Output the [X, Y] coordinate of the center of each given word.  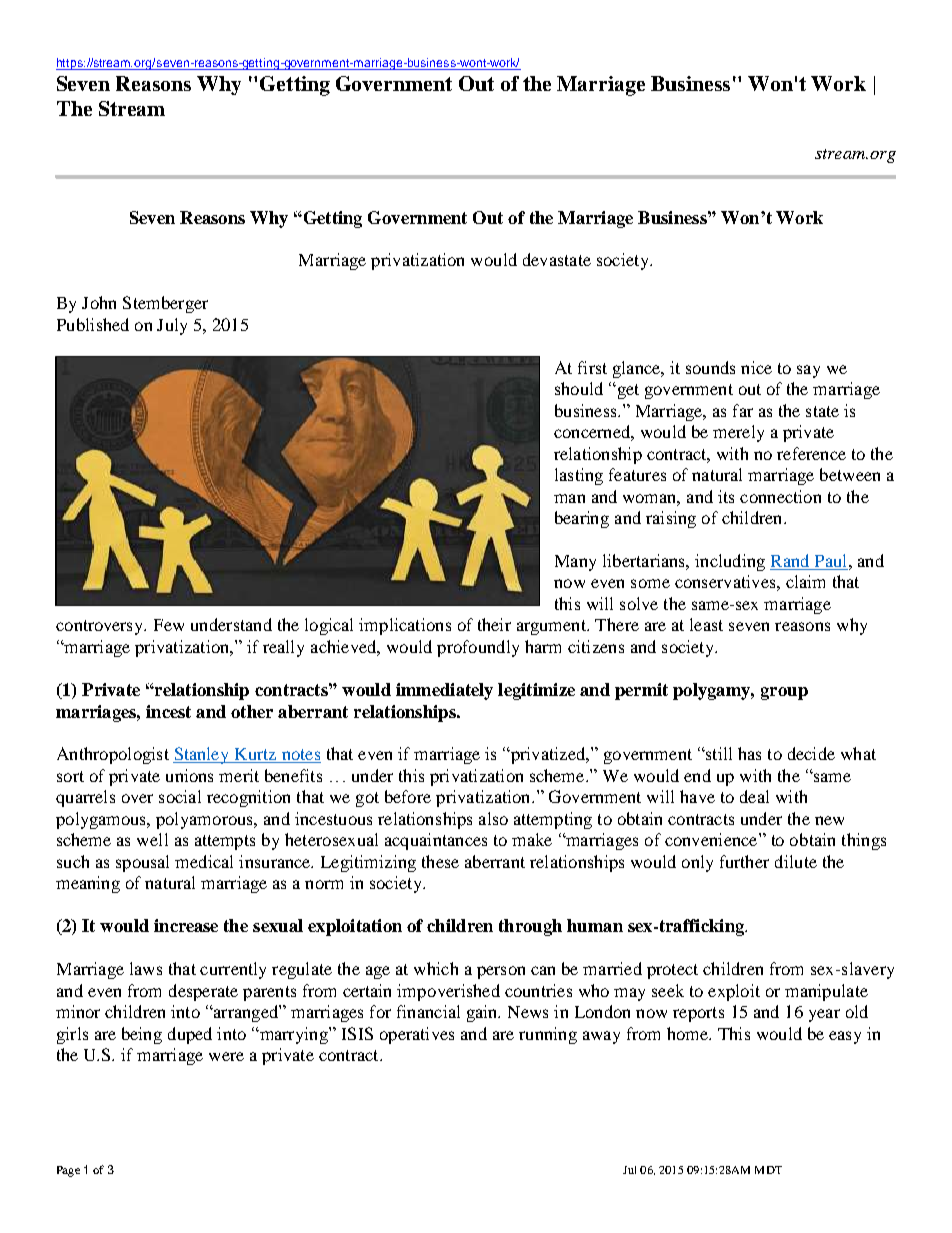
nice [756, 367]
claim [805, 581]
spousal [142, 863]
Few [169, 625]
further [744, 861]
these [440, 861]
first [592, 367]
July [172, 326]
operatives [417, 1035]
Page [68, 1171]
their [494, 624]
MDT [768, 1170]
